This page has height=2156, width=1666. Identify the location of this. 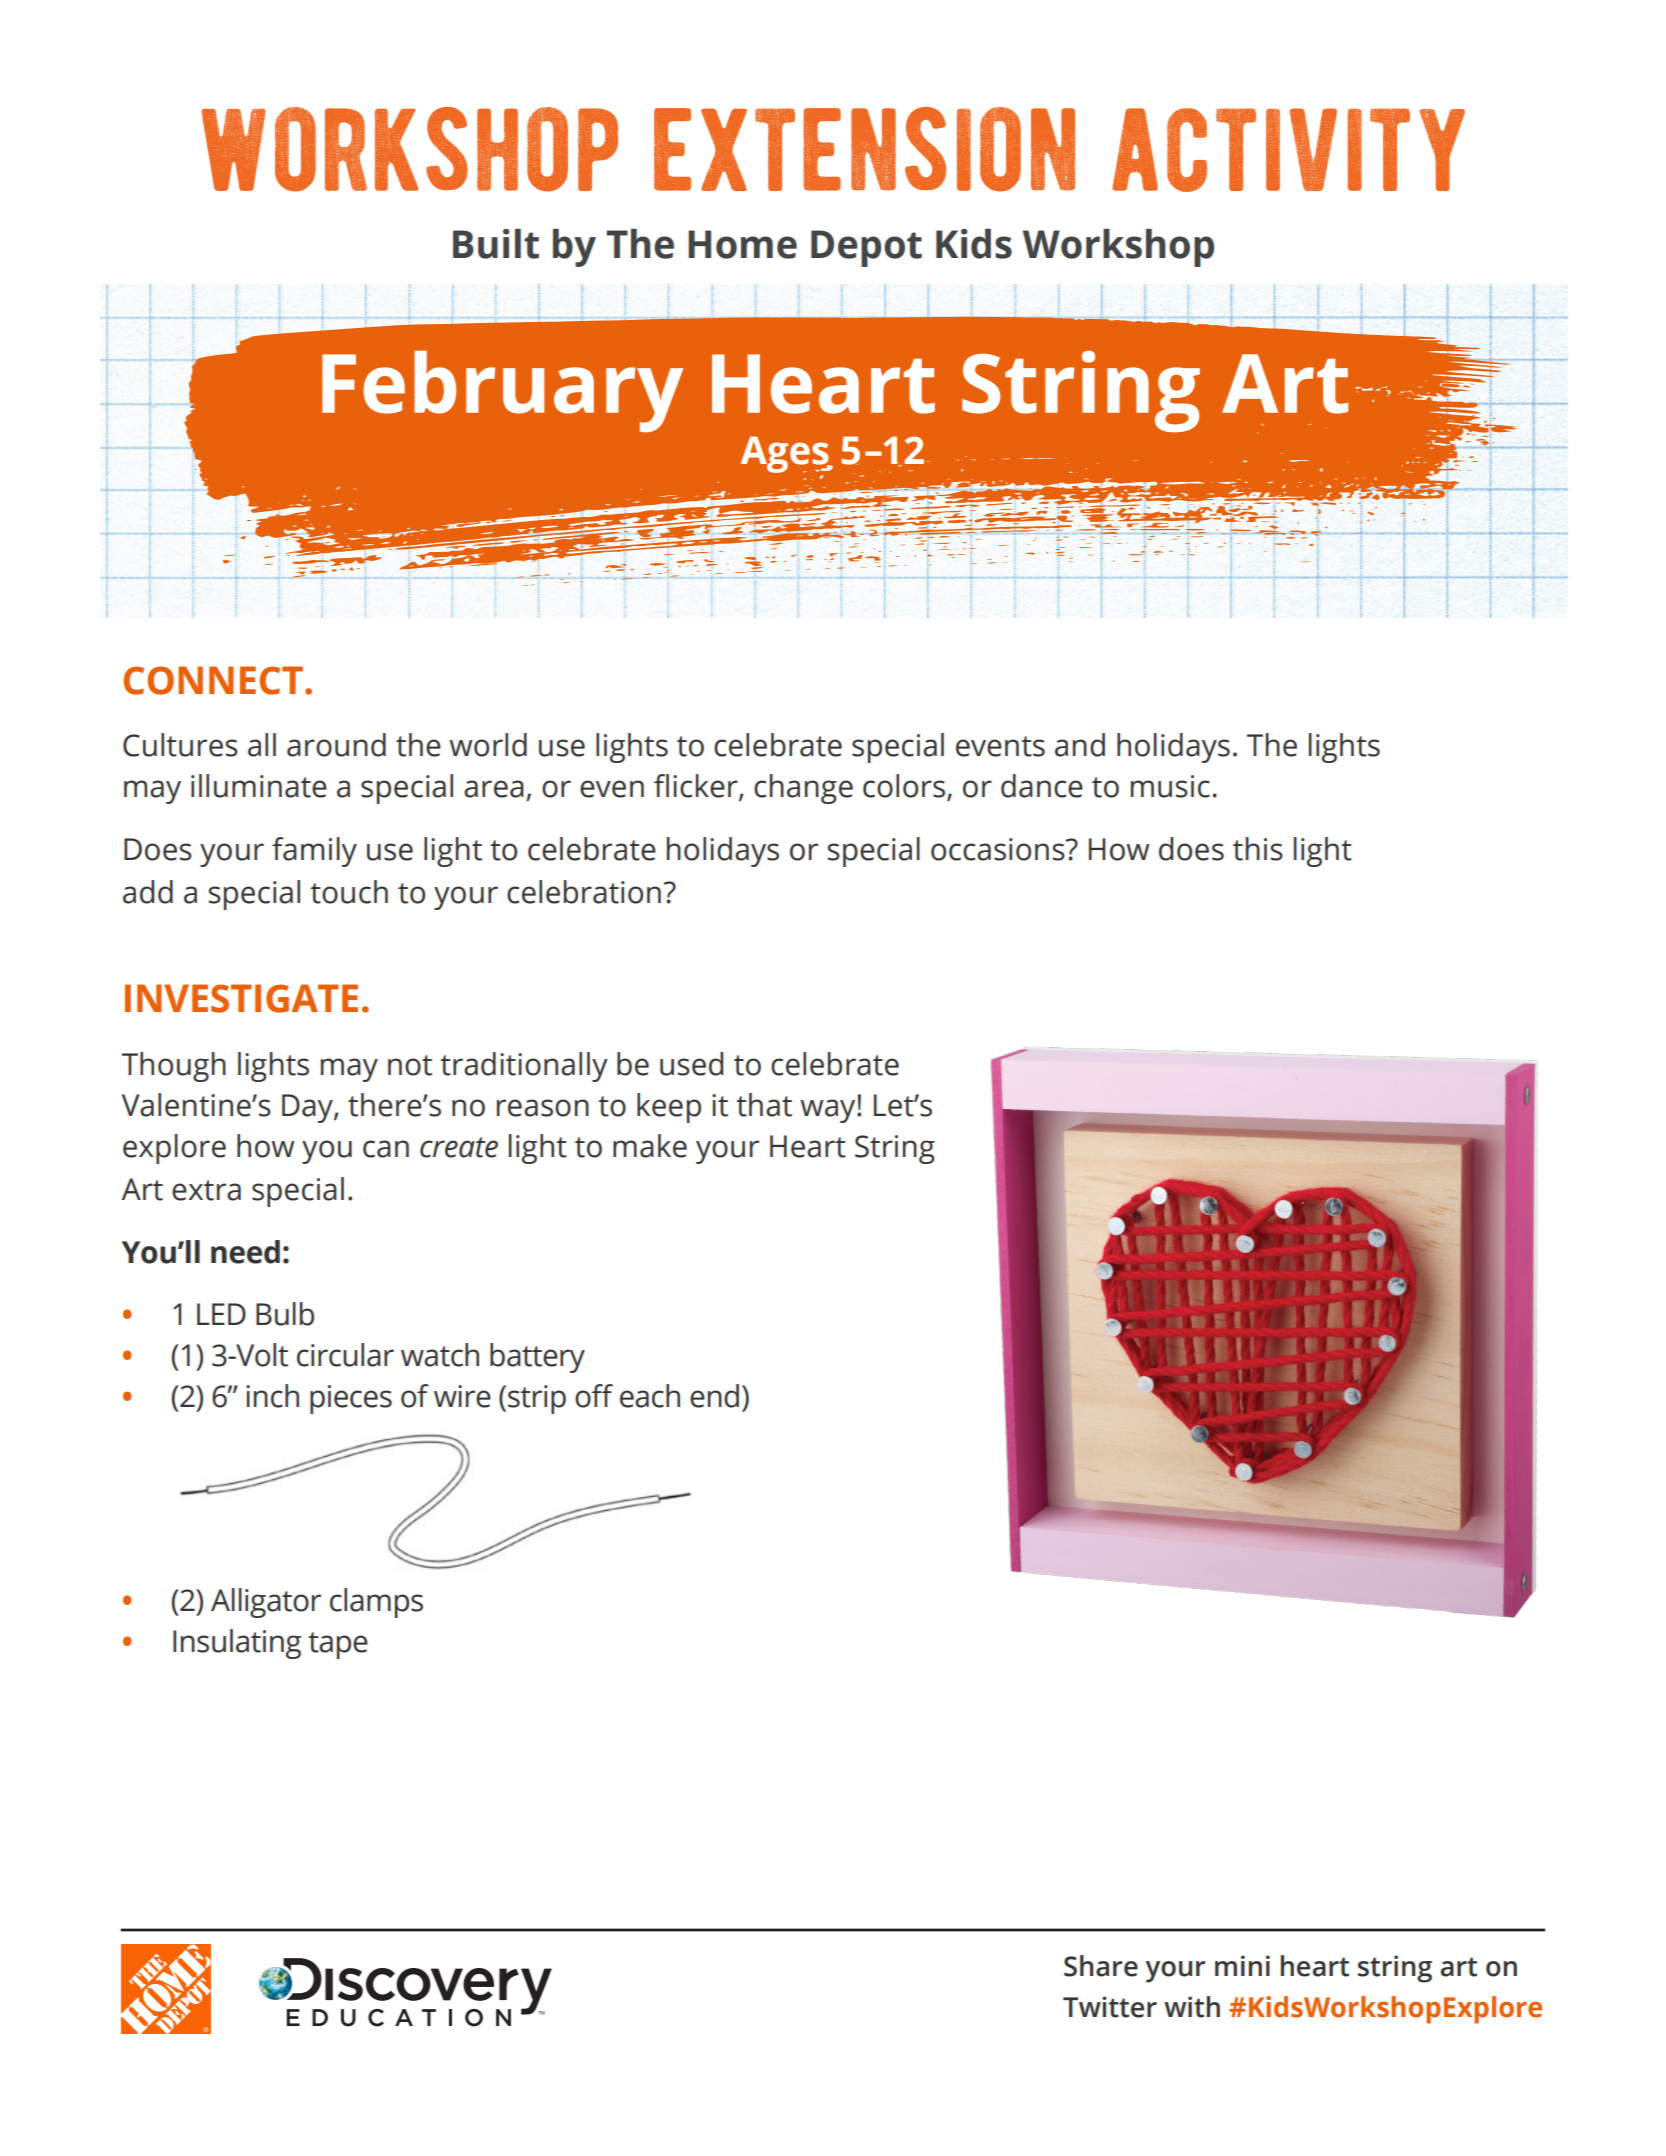
(1258, 849).
